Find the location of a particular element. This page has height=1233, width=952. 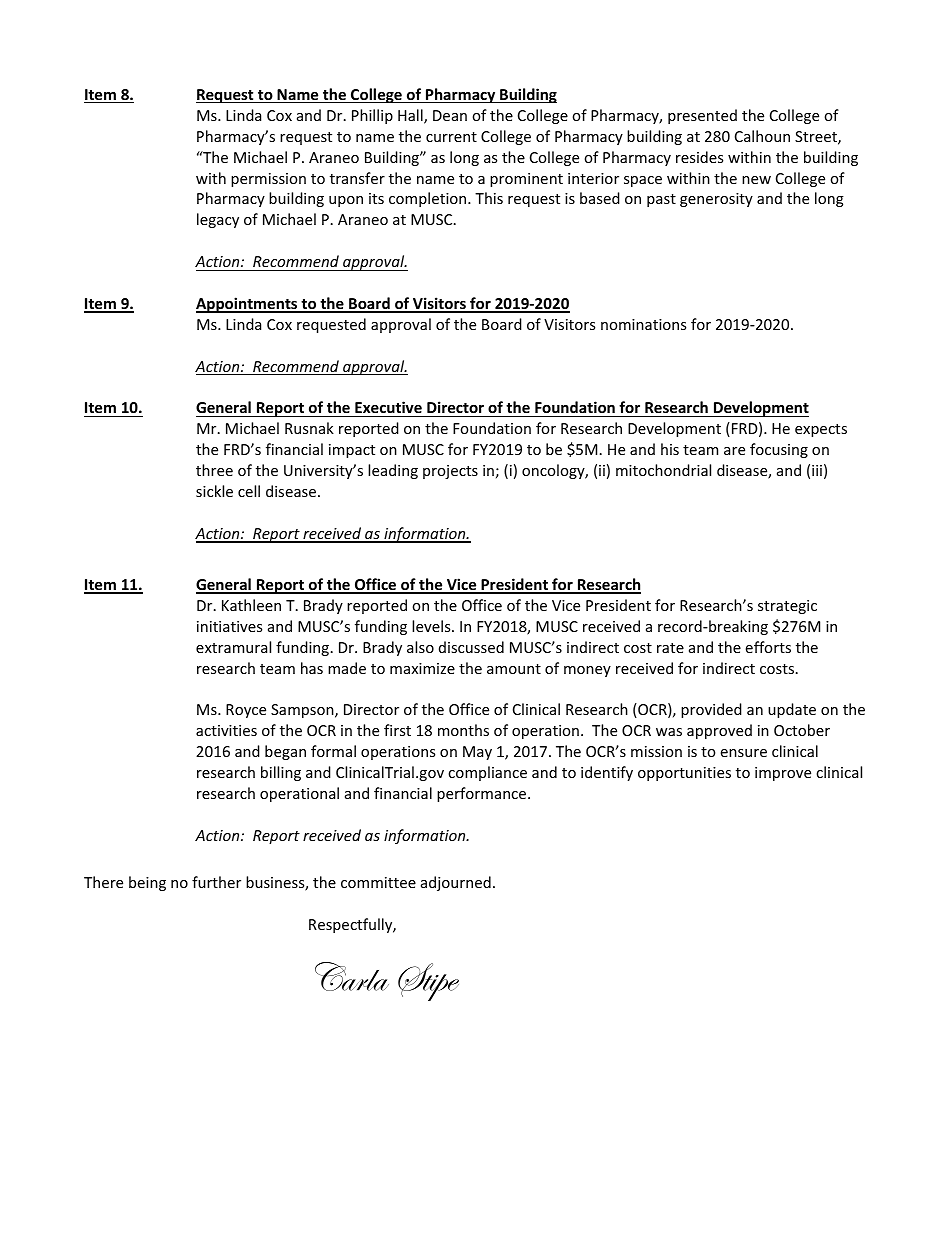

levels is located at coordinates (432, 626).
